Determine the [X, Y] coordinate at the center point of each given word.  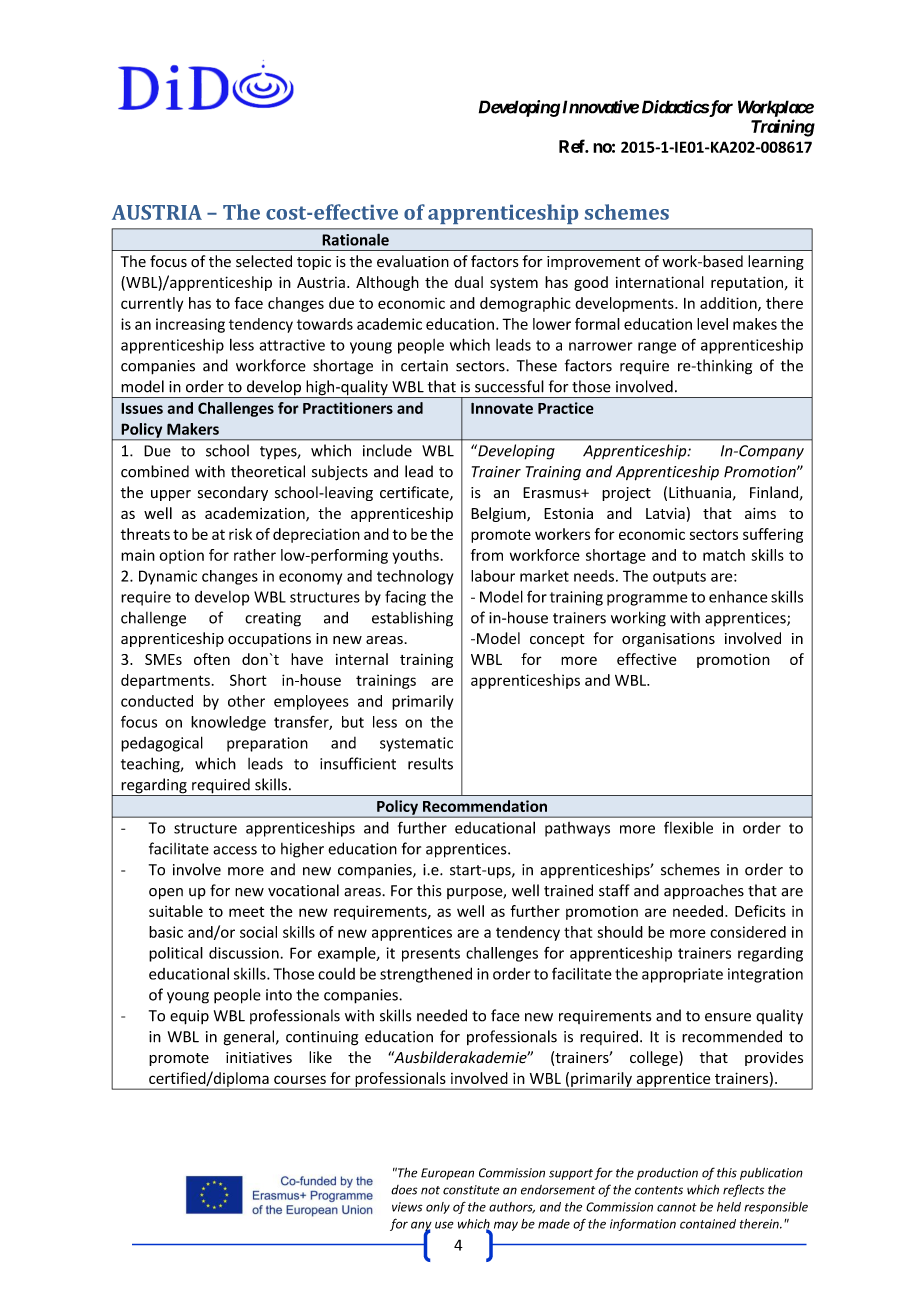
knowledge [228, 723]
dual [469, 282]
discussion [244, 953]
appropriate [682, 975]
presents [431, 955]
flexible [688, 827]
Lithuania [700, 492]
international [660, 282]
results [430, 763]
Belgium [499, 514]
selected [264, 261]
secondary [233, 493]
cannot [677, 1207]
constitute [471, 1190]
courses [300, 1079]
